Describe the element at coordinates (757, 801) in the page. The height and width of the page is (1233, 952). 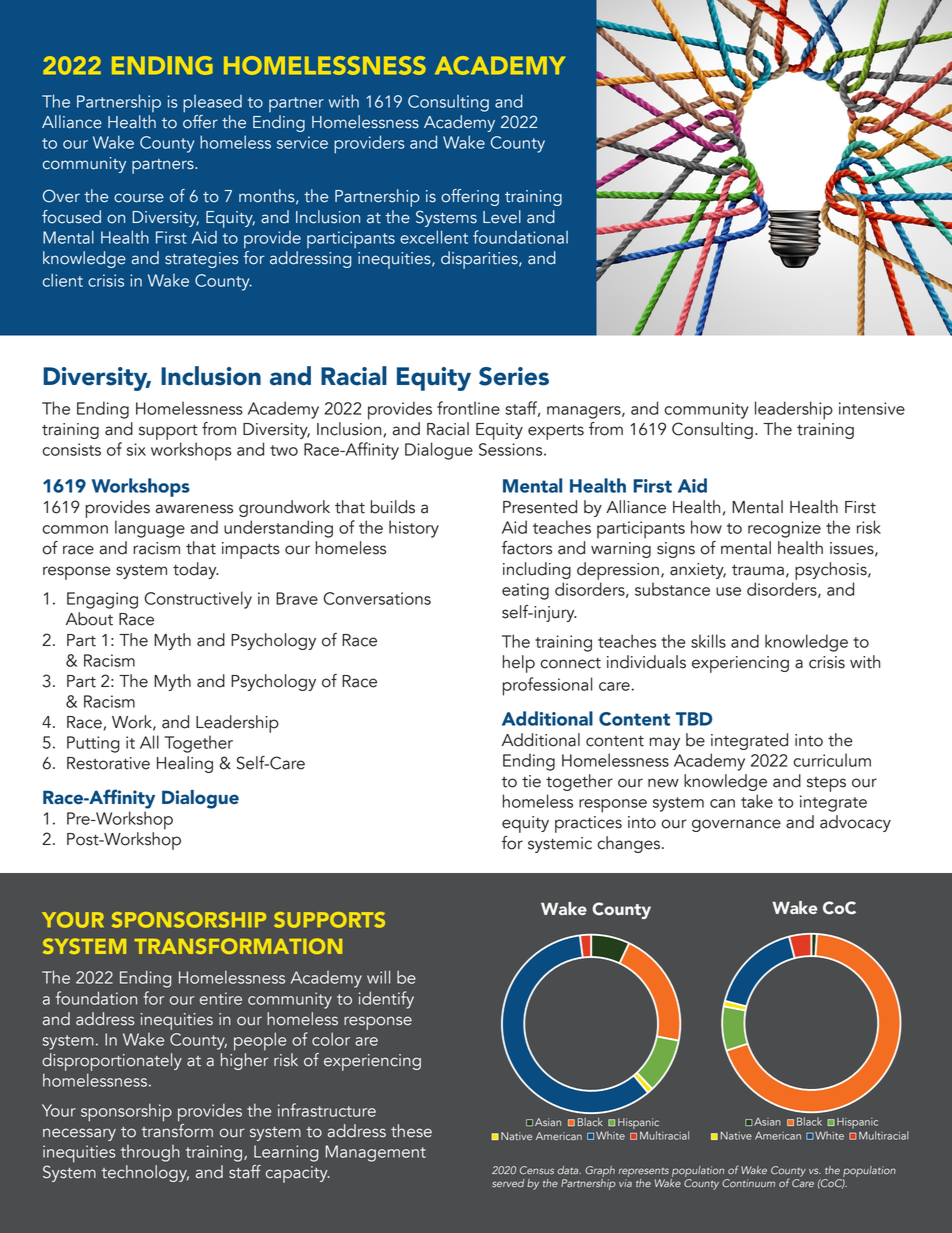
I see `take` at that location.
